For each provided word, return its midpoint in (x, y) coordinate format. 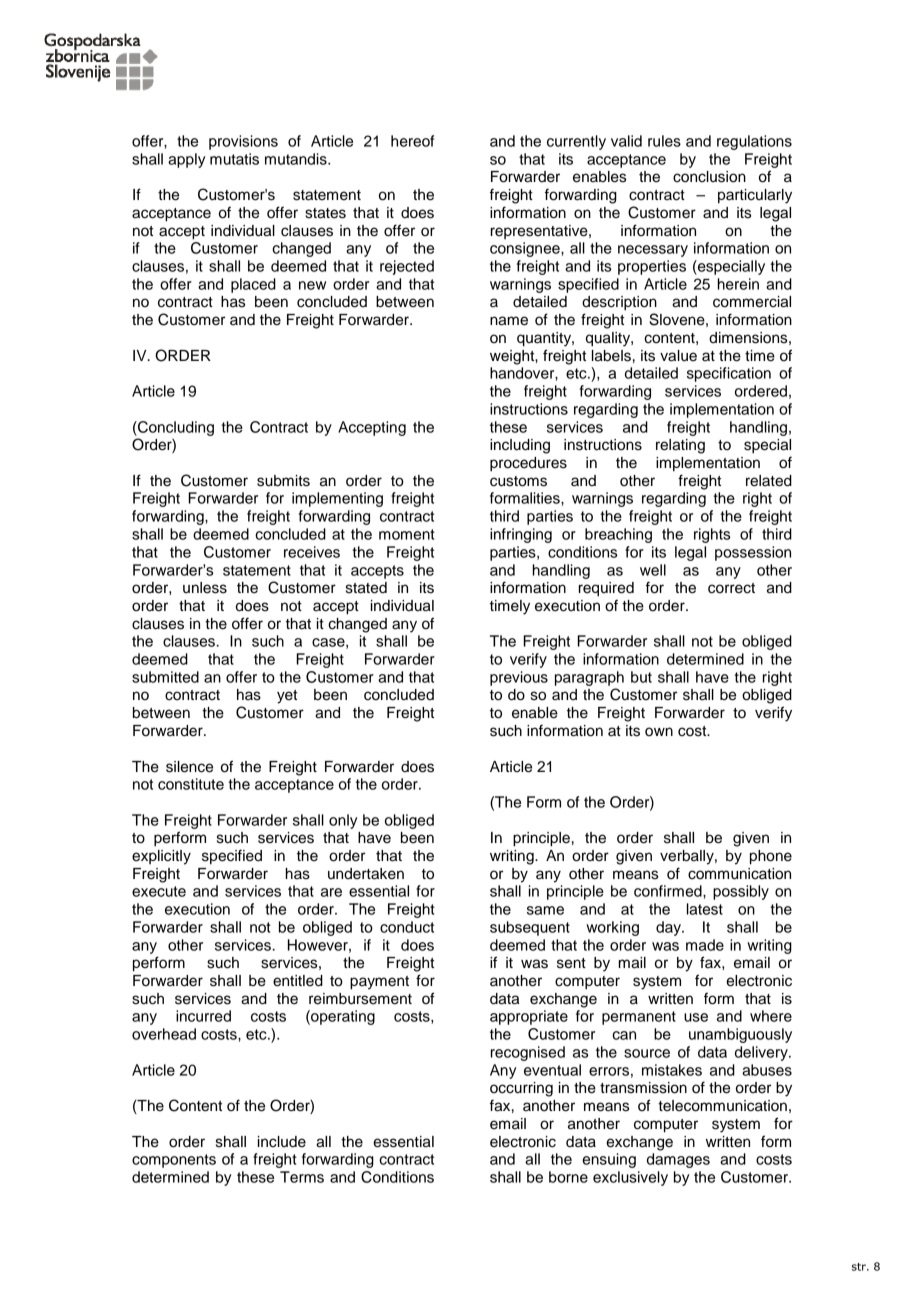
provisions (243, 142)
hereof (412, 141)
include (282, 1142)
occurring (521, 1089)
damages (678, 1160)
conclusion (709, 177)
